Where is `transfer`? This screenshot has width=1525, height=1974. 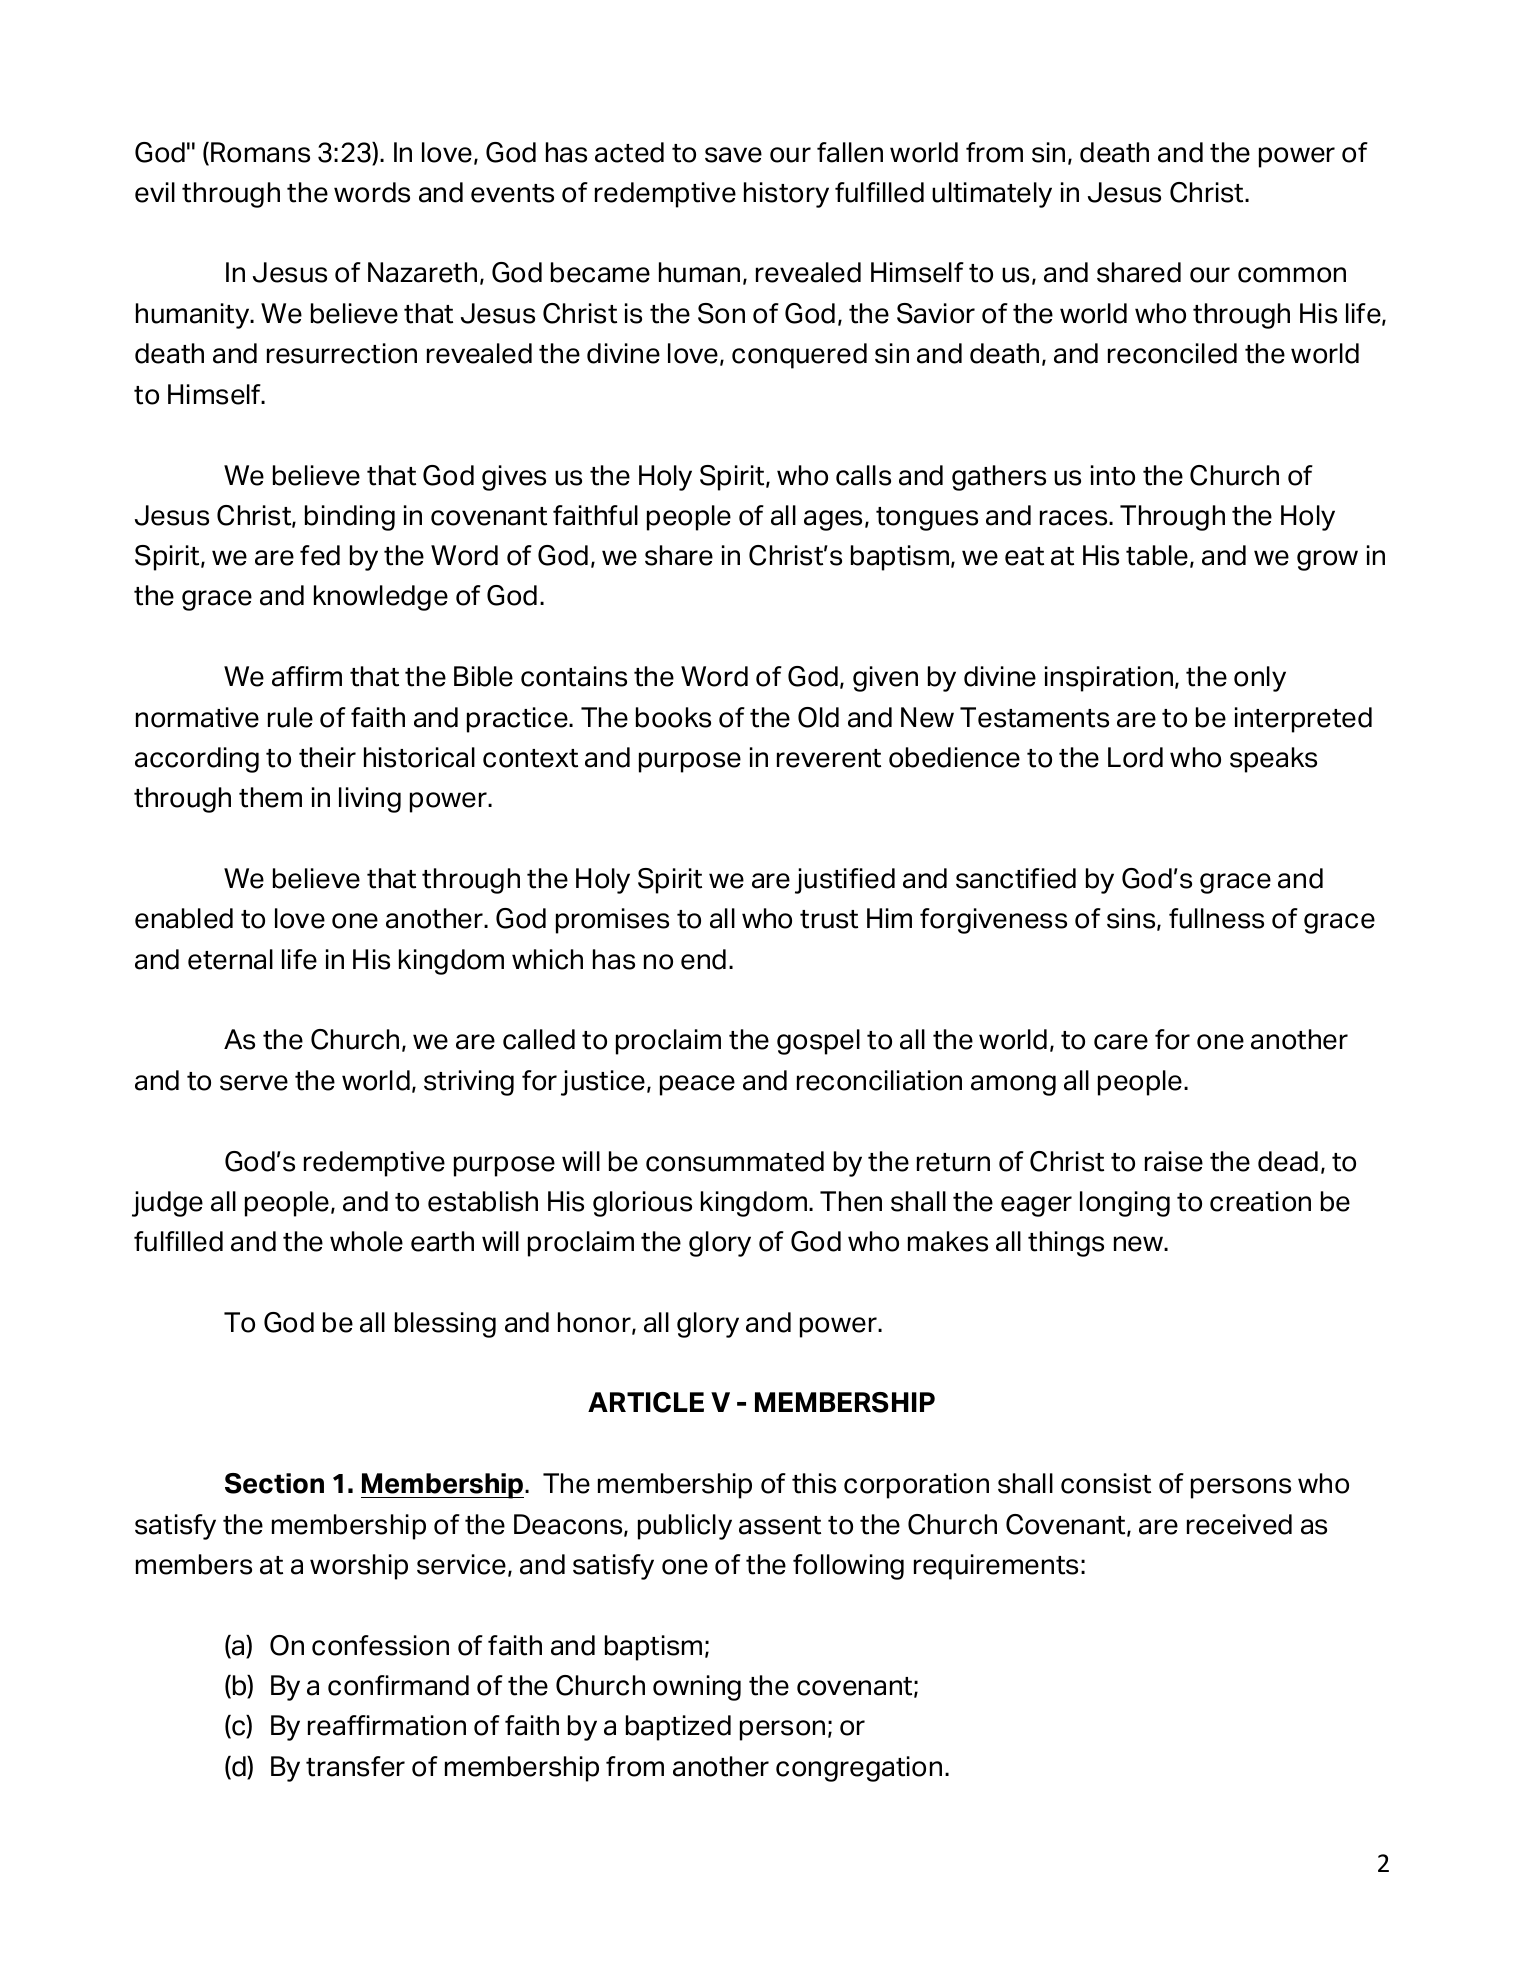 transfer is located at coordinates (355, 1766).
